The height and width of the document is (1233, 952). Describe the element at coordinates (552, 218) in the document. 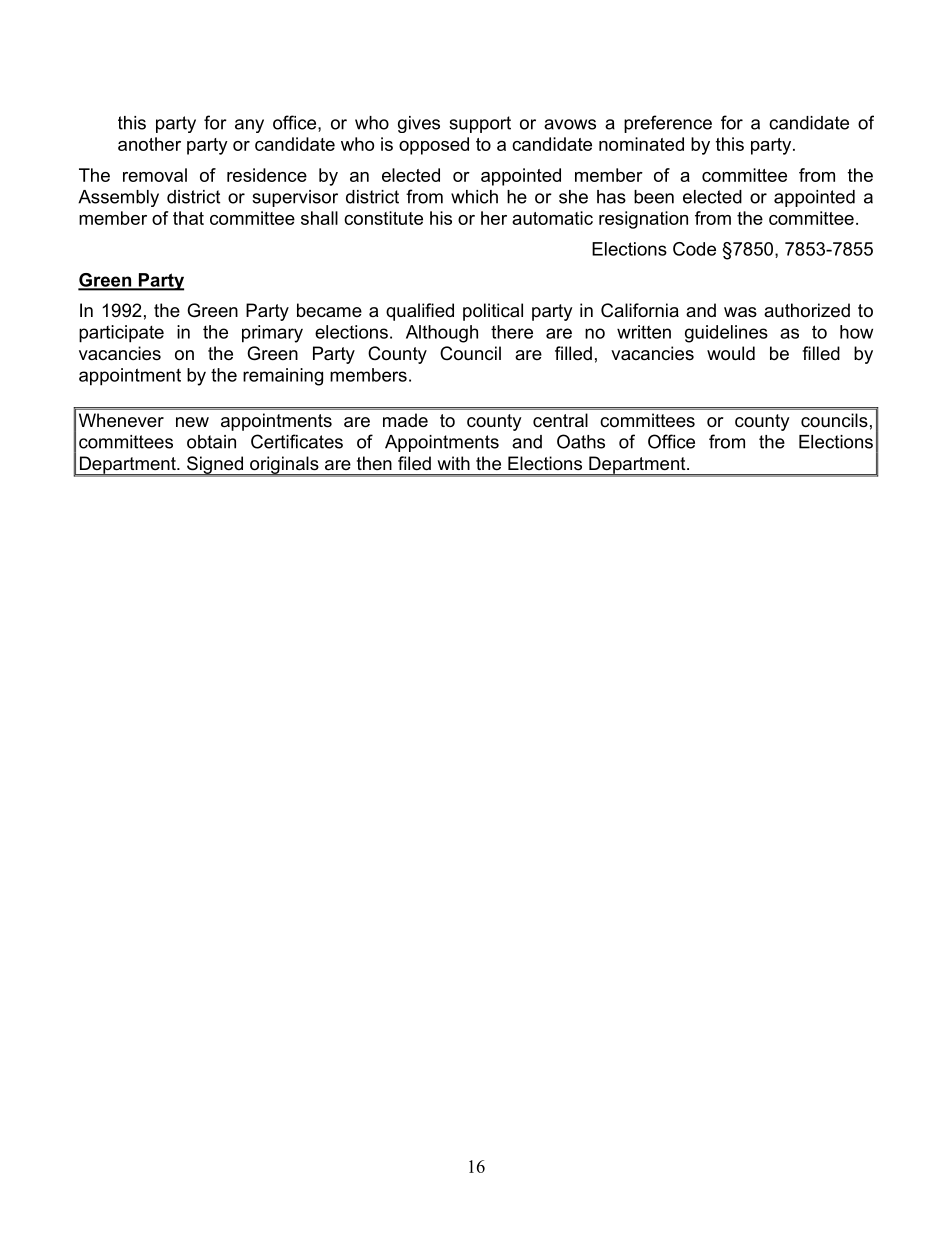

I see `automatic` at that location.
